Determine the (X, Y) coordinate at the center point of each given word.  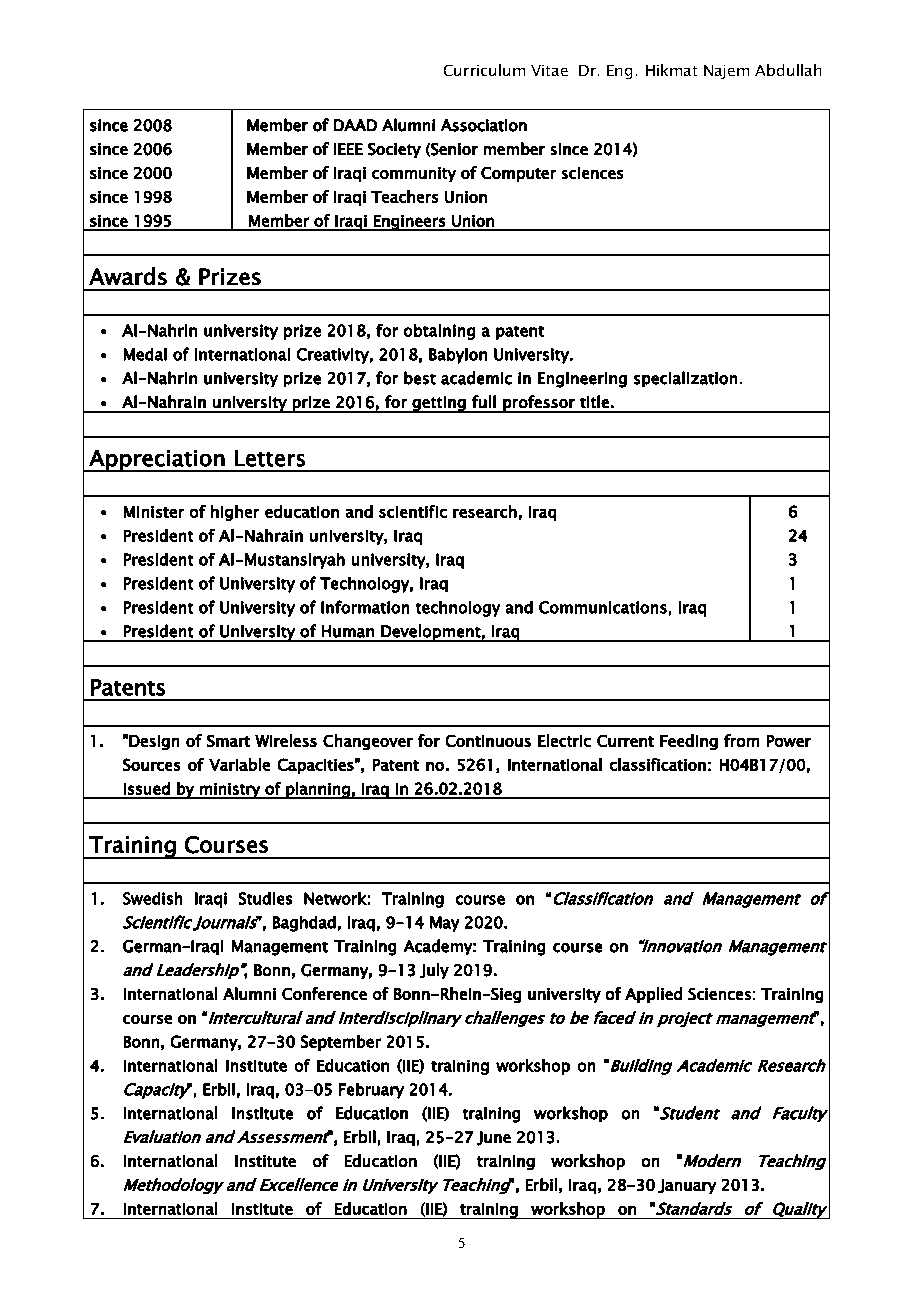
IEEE (348, 149)
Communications (603, 607)
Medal (145, 354)
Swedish (152, 898)
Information (365, 607)
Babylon (458, 356)
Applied (653, 995)
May (444, 924)
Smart (228, 741)
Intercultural (256, 1017)
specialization (685, 379)
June (494, 1138)
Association (484, 125)
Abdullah (788, 70)
